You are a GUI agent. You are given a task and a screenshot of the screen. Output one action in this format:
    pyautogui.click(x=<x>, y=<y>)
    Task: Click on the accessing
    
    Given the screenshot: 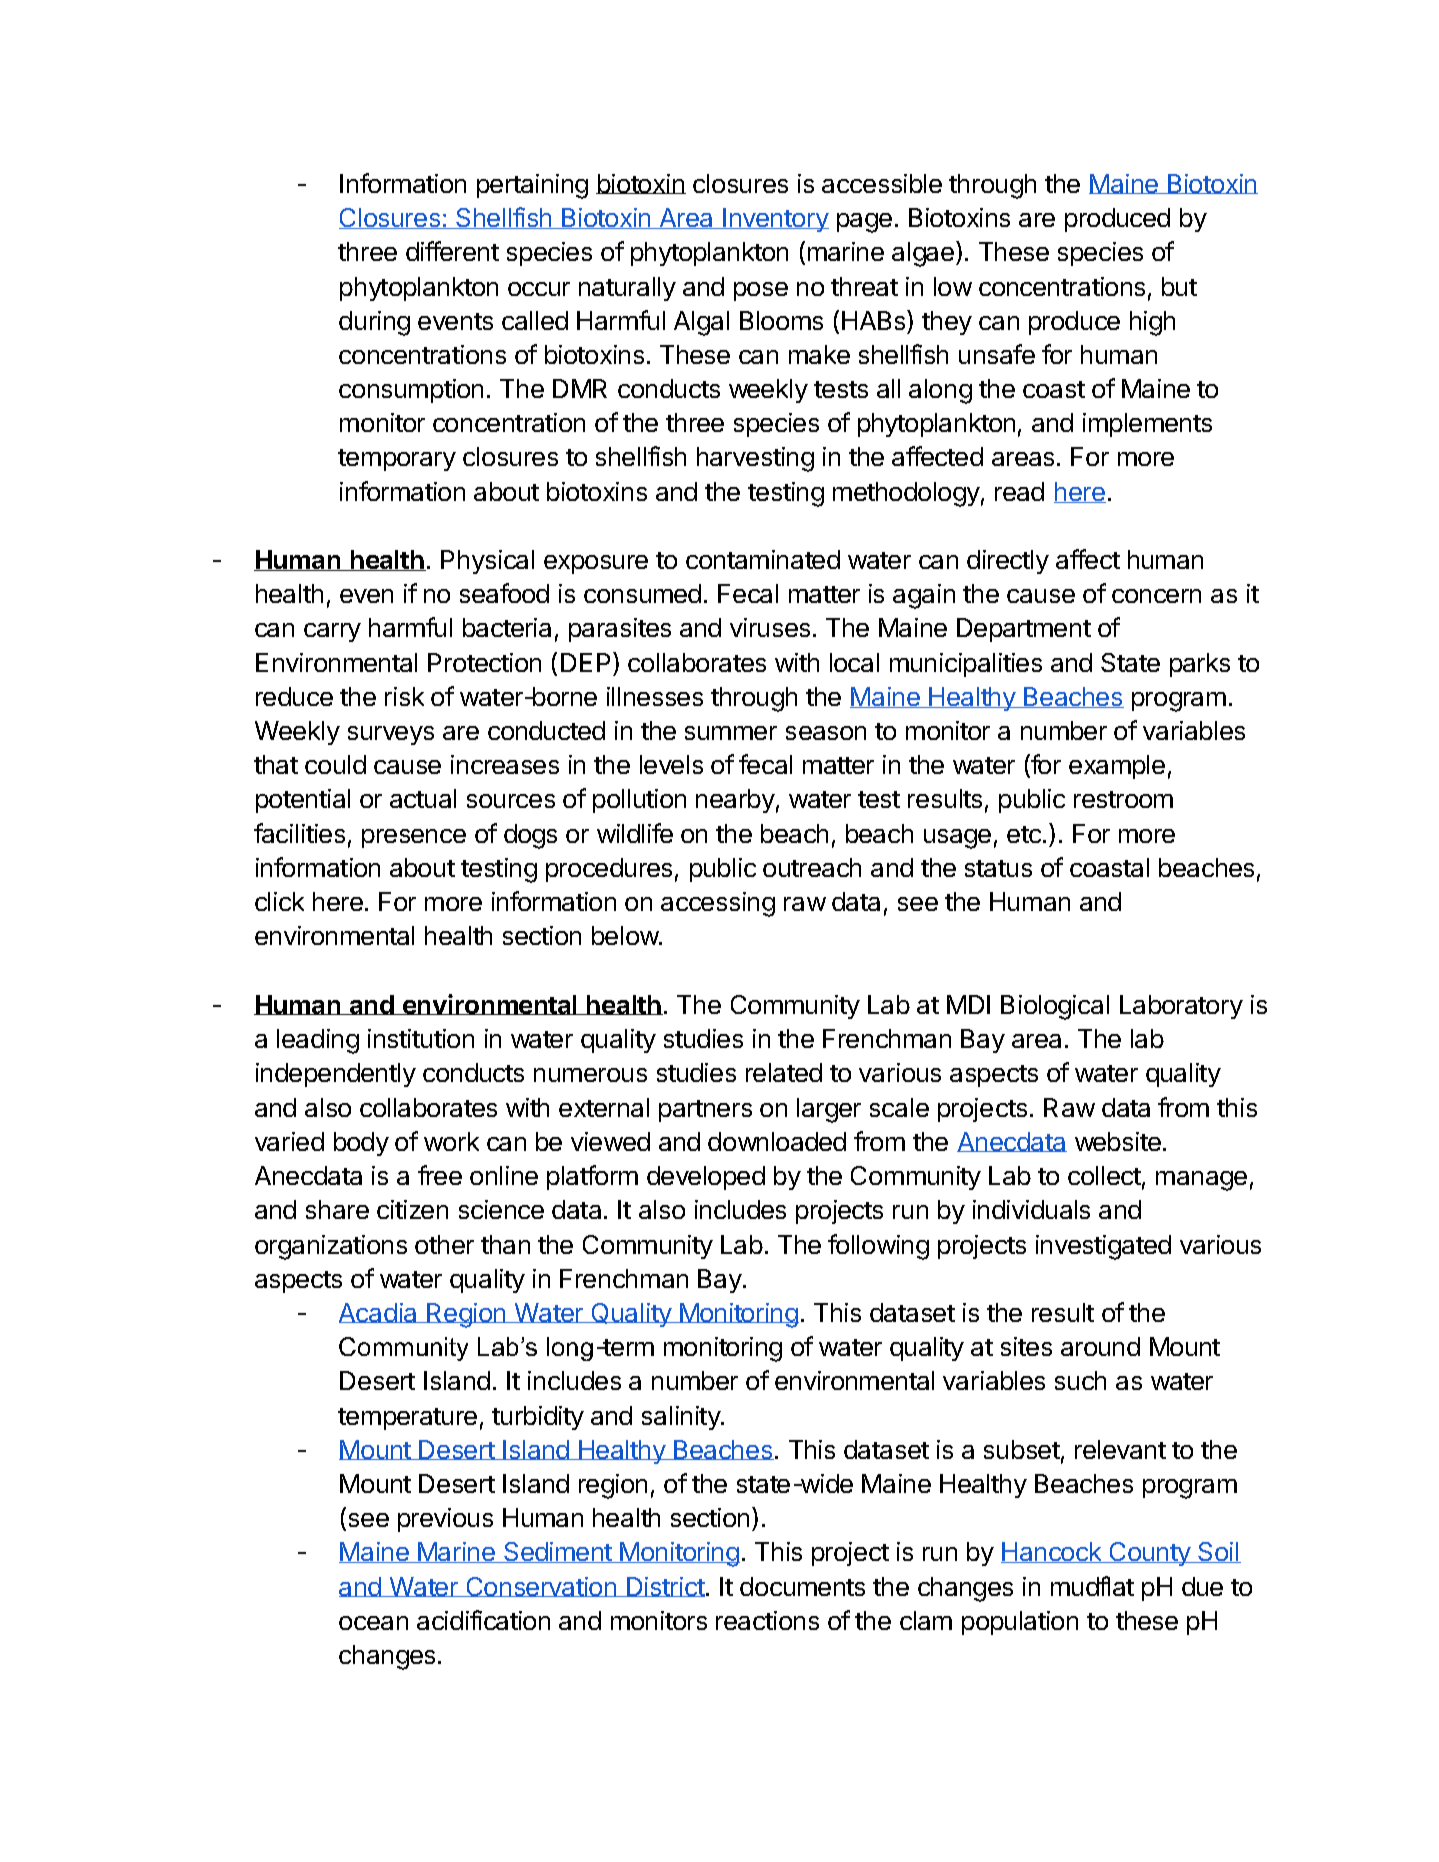 What is the action you would take?
    pyautogui.click(x=718, y=904)
